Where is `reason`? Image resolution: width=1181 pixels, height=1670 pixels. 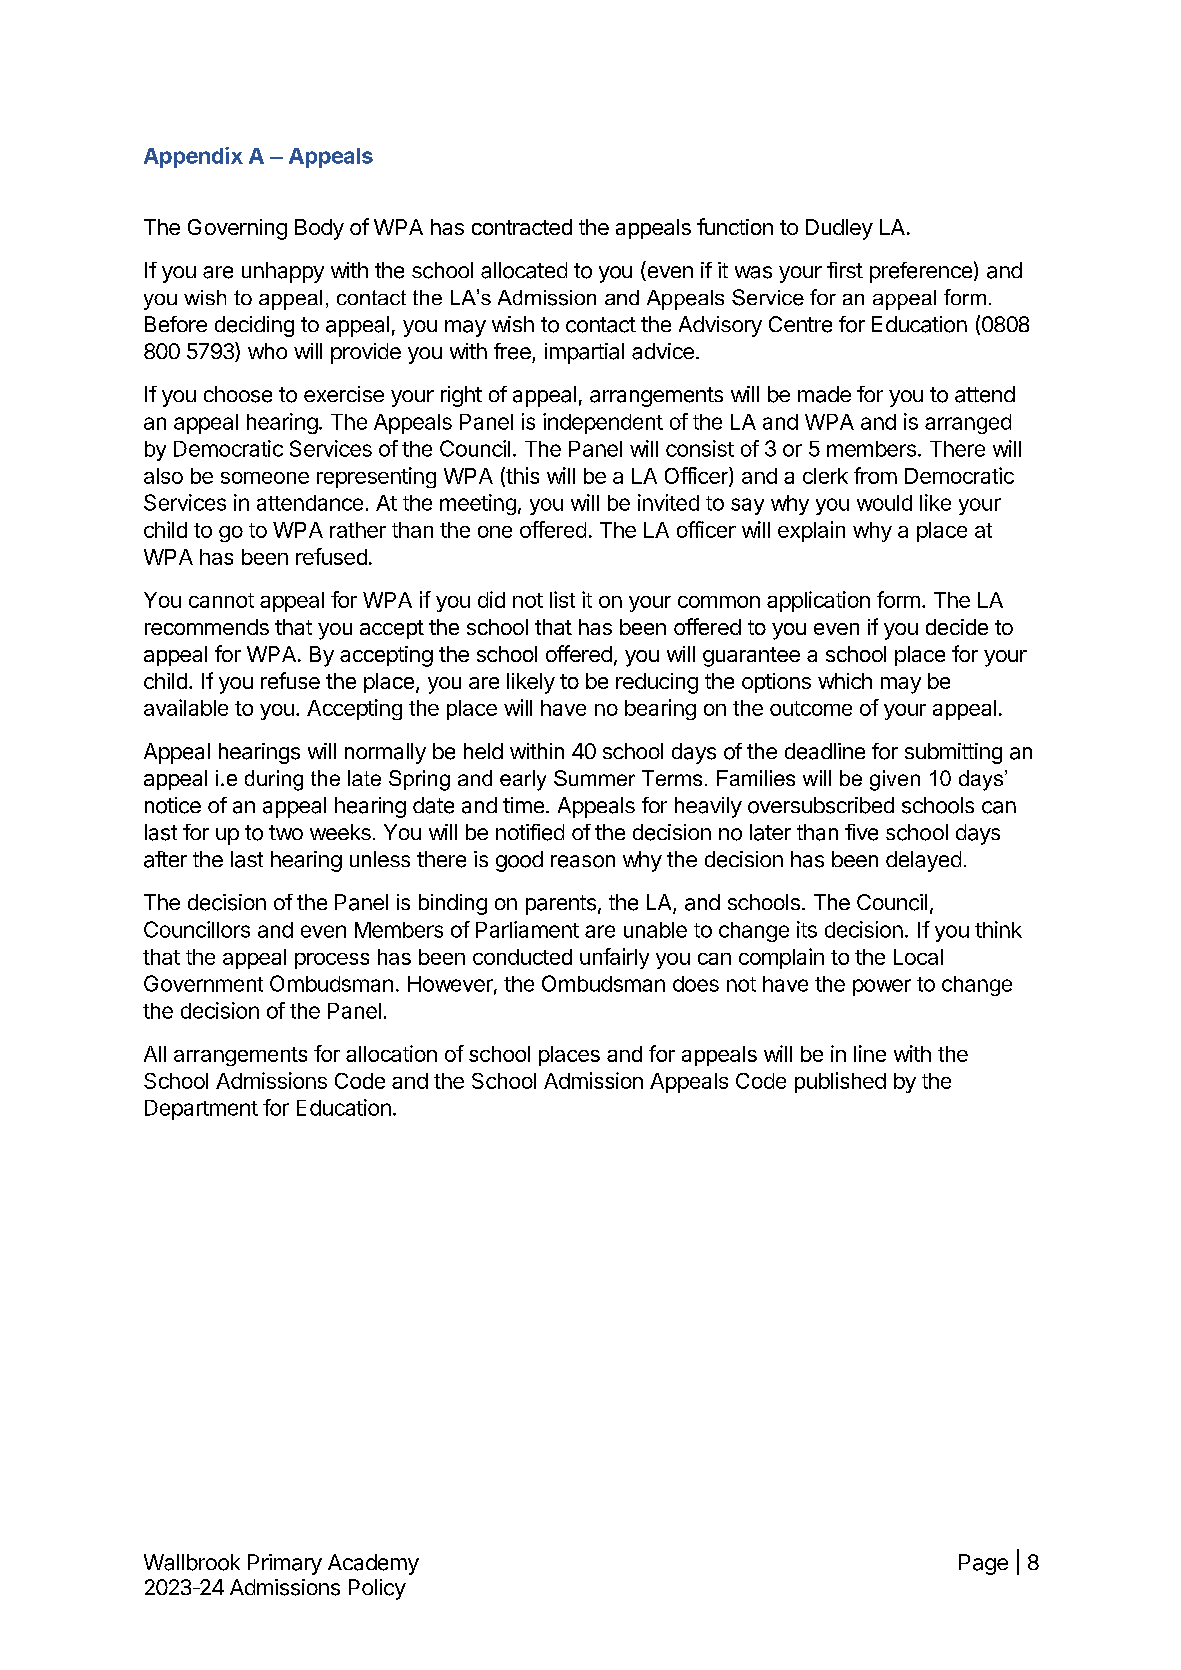
reason is located at coordinates (583, 861).
